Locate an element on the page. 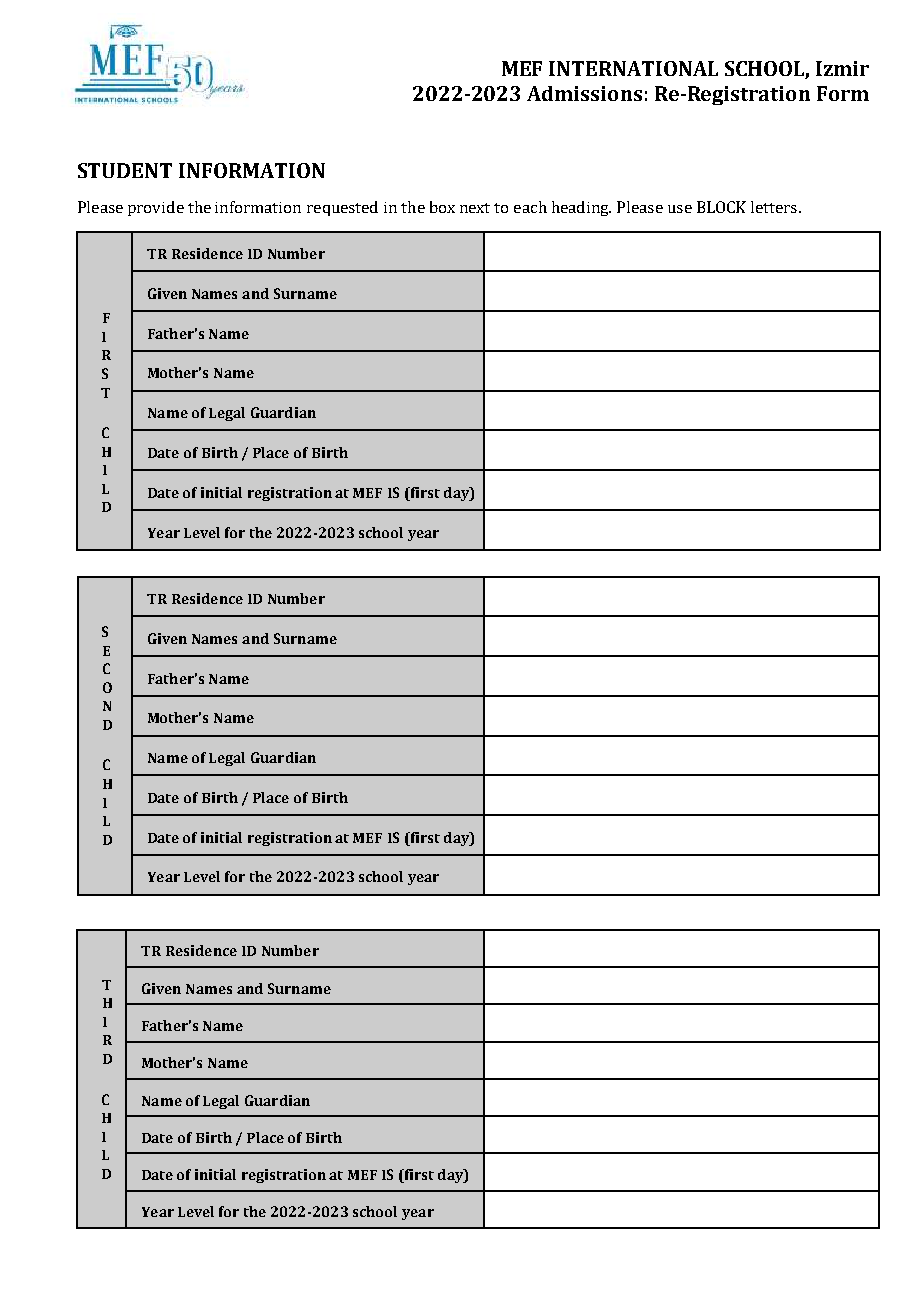 The image size is (924, 1308). BLOCK is located at coordinates (721, 207).
